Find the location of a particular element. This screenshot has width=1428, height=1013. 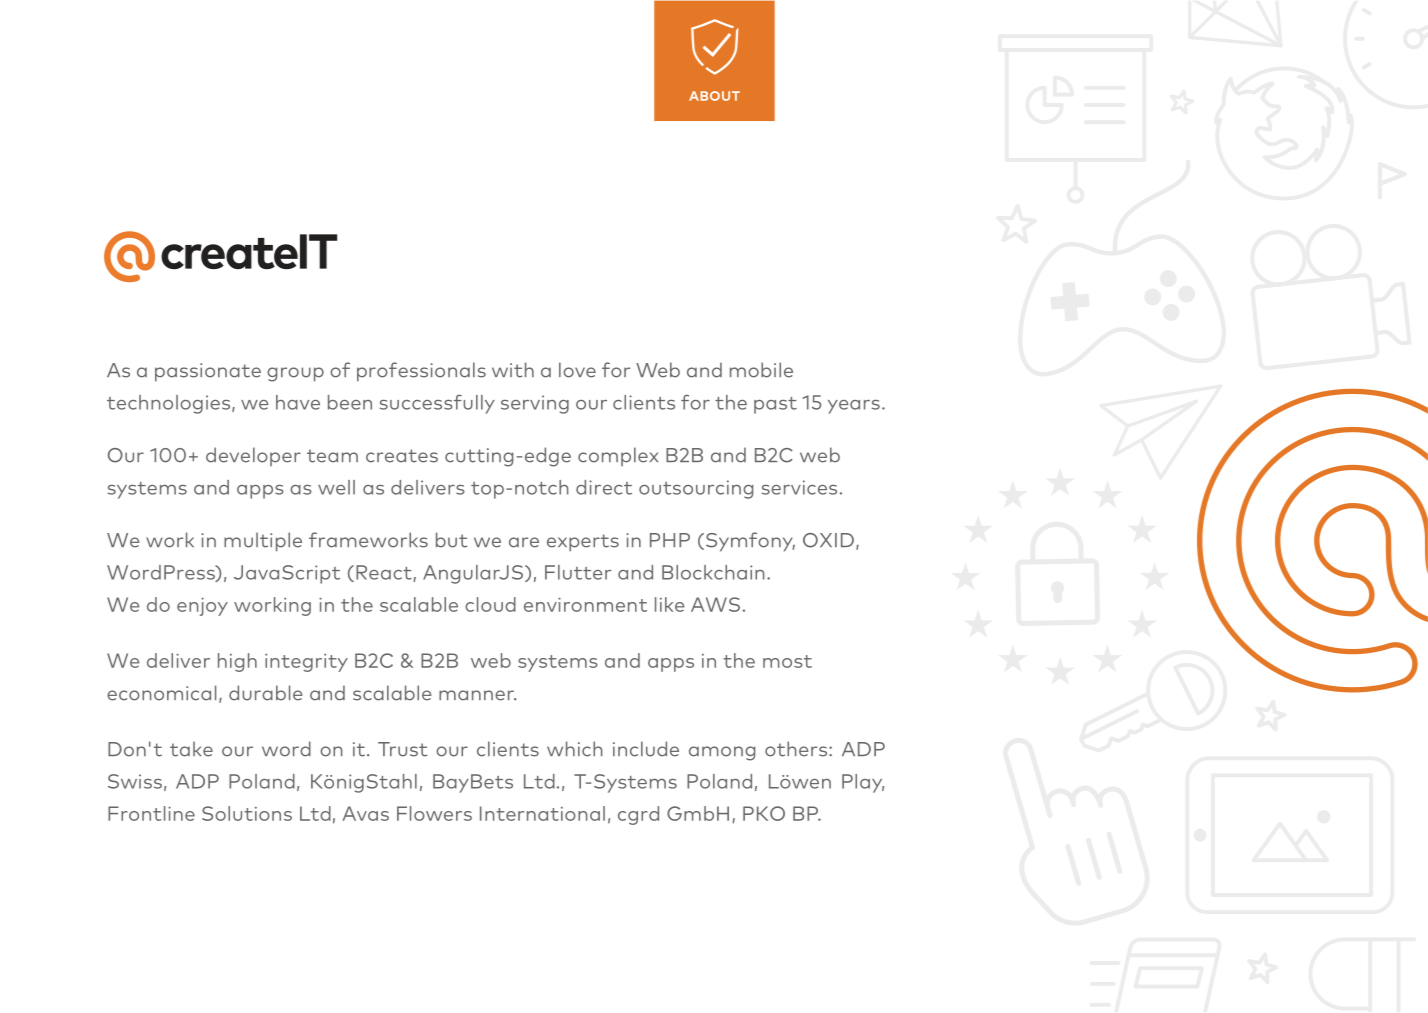

love is located at coordinates (577, 370).
